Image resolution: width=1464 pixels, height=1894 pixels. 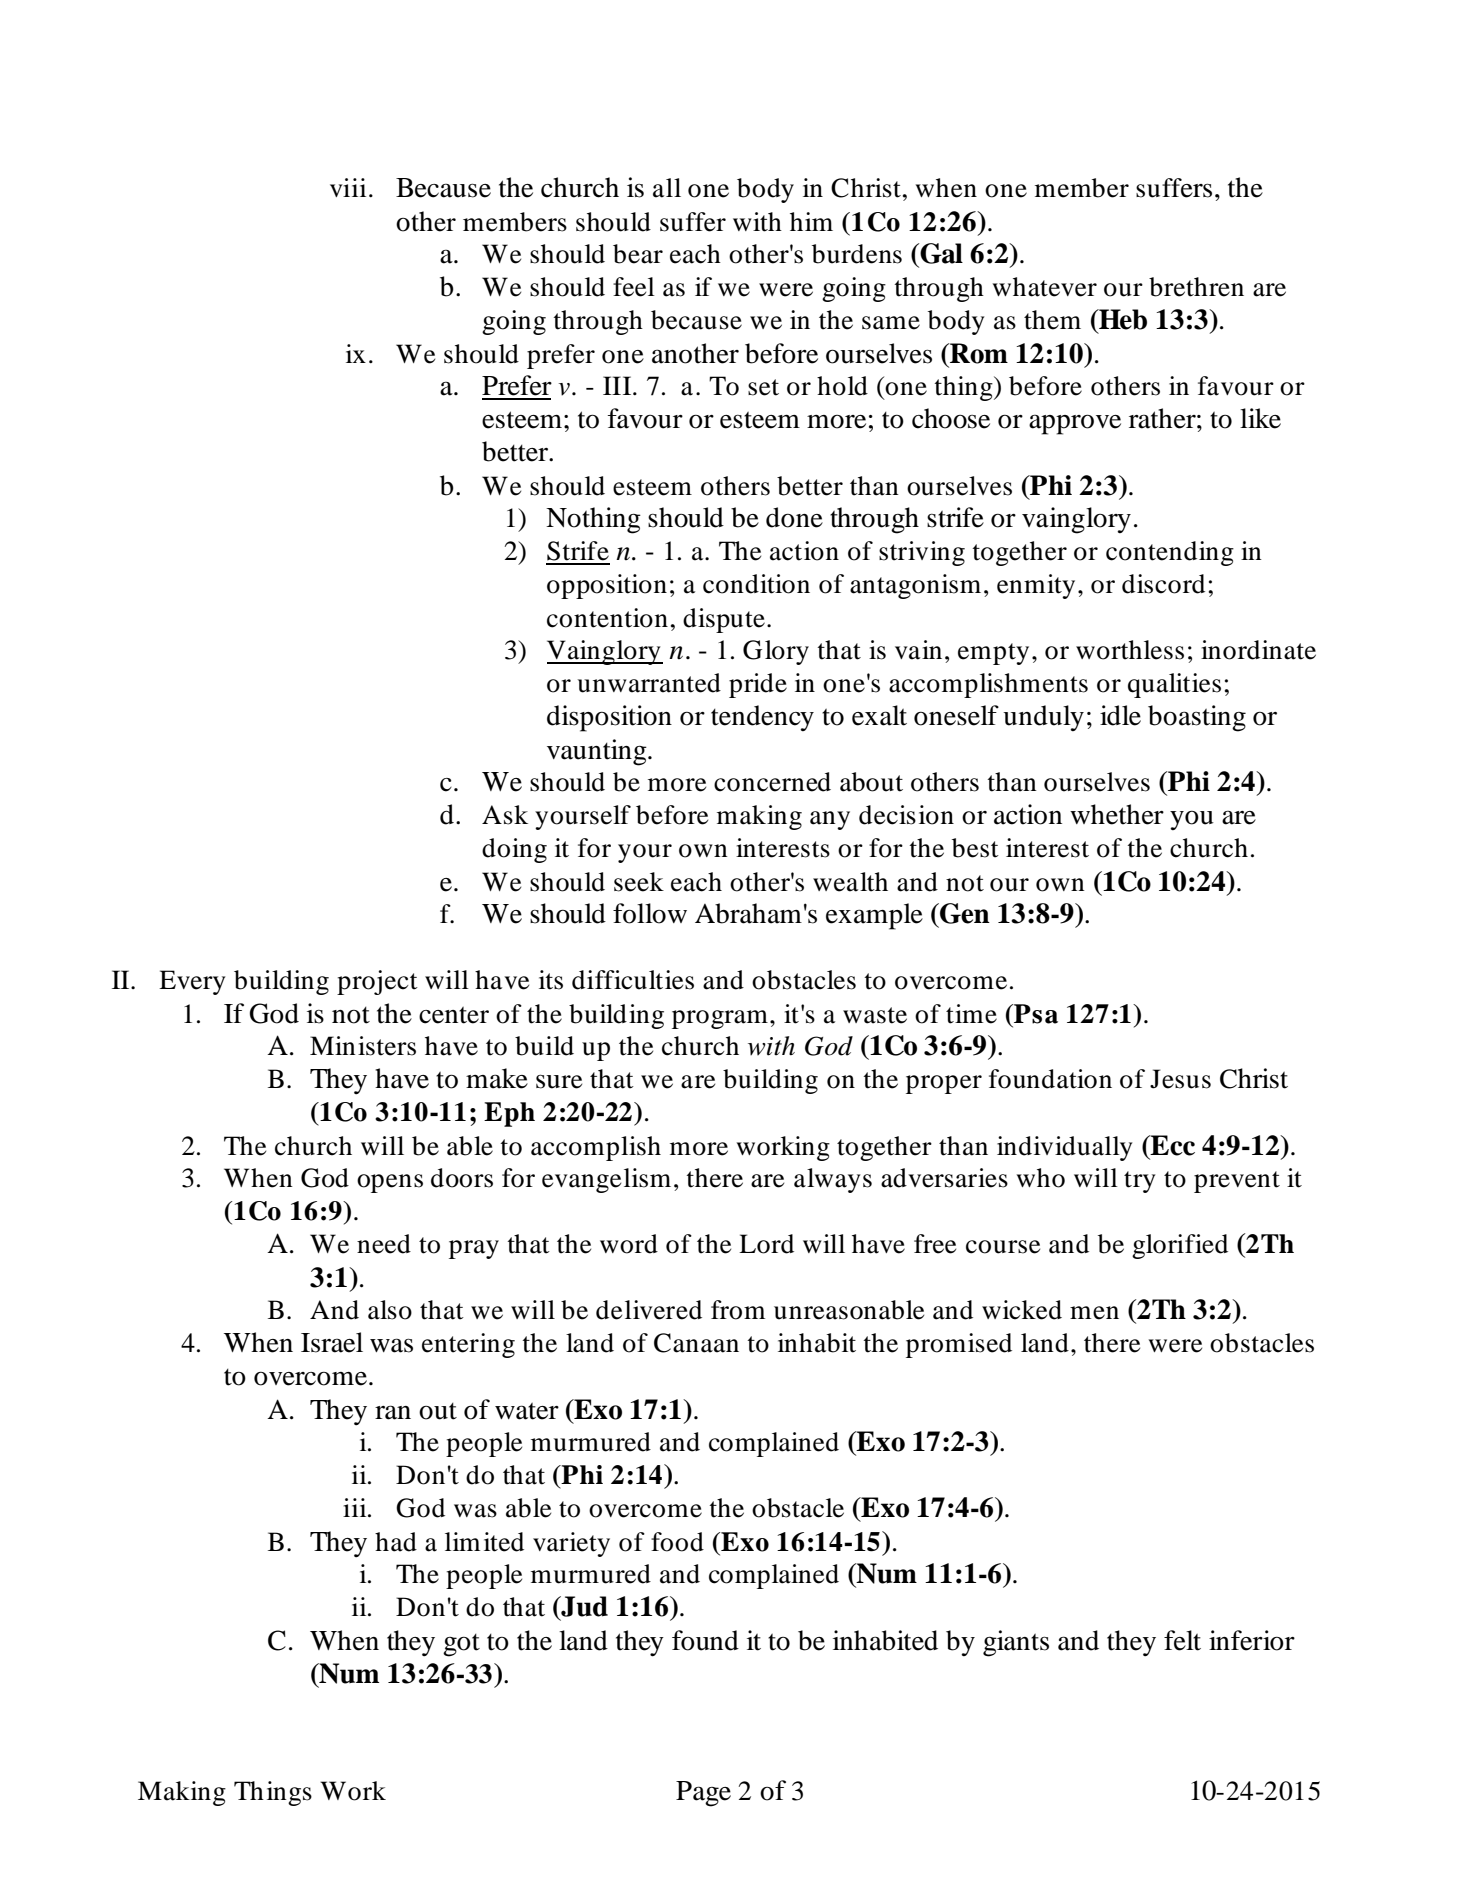 What do you see at coordinates (1022, 1310) in the document?
I see `wicked` at bounding box center [1022, 1310].
